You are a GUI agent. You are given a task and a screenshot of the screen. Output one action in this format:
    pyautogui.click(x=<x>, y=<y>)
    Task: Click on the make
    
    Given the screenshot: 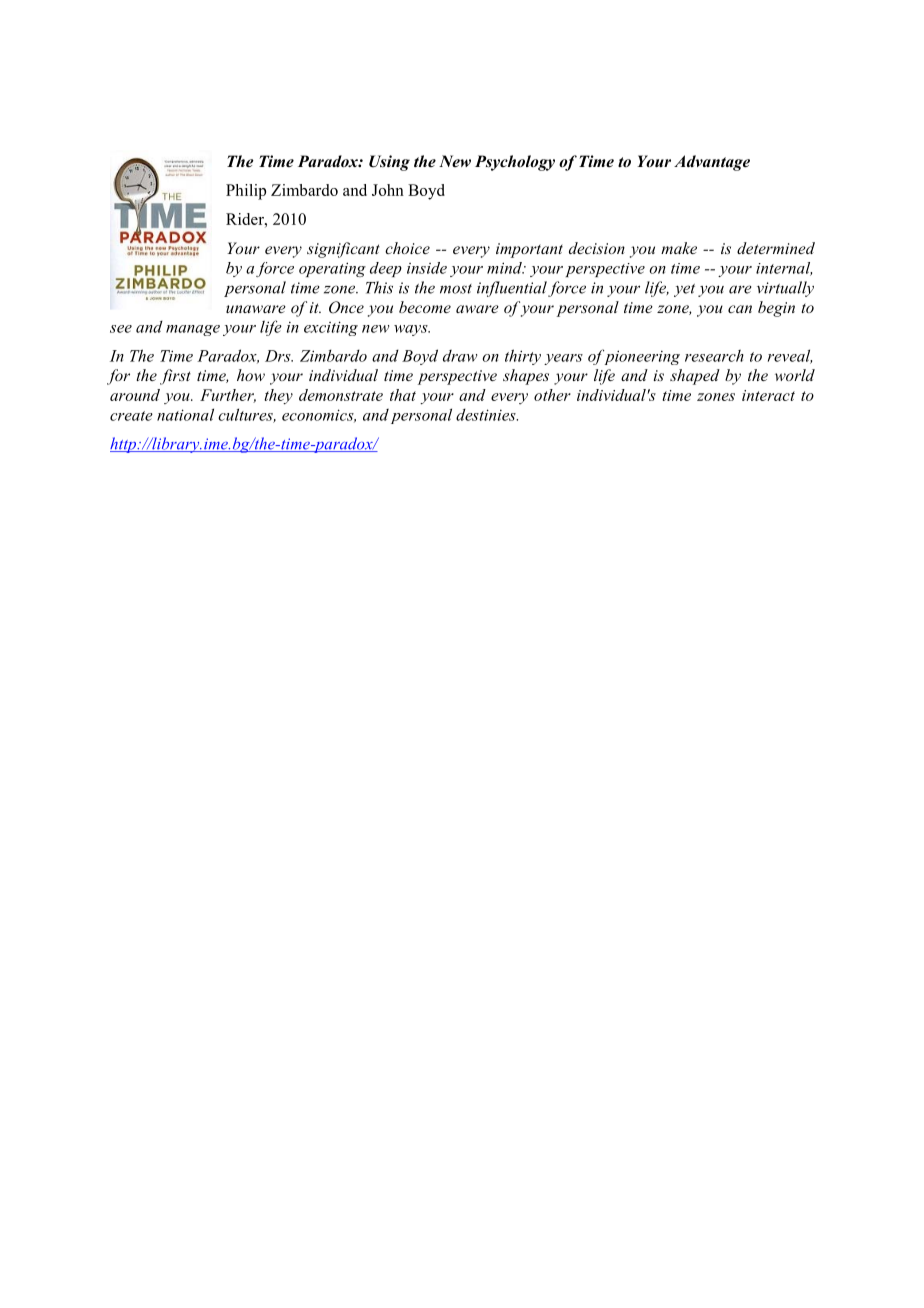 What is the action you would take?
    pyautogui.click(x=679, y=248)
